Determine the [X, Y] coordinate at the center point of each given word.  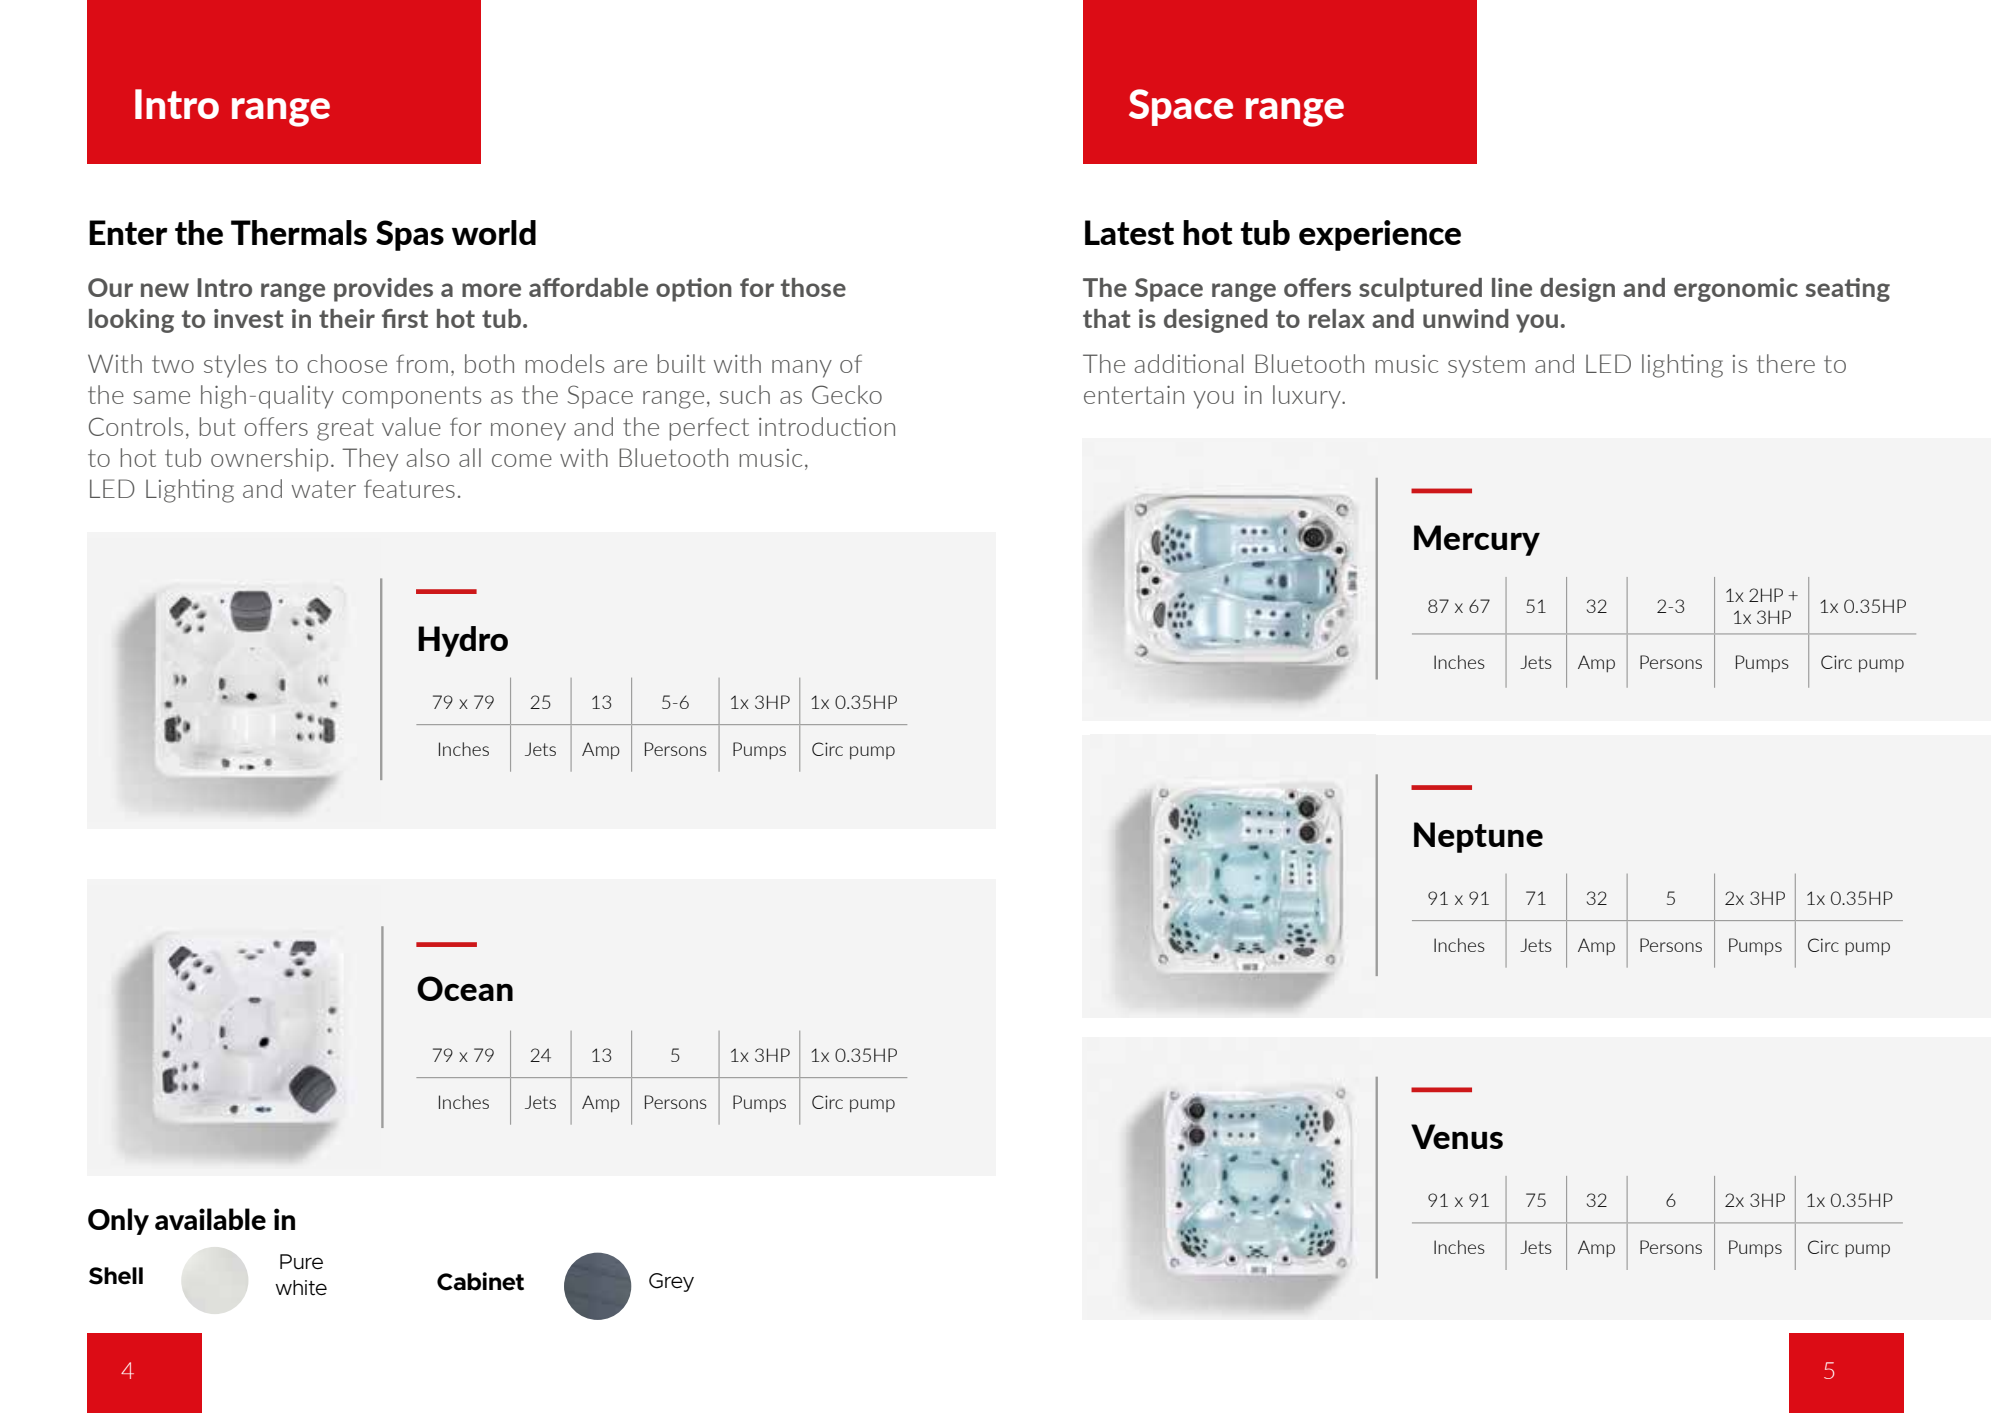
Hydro [463, 641]
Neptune [1478, 837]
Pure [301, 1262]
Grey [671, 1282]
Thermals [299, 232]
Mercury [1477, 540]
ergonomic [1736, 290]
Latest [1129, 232]
